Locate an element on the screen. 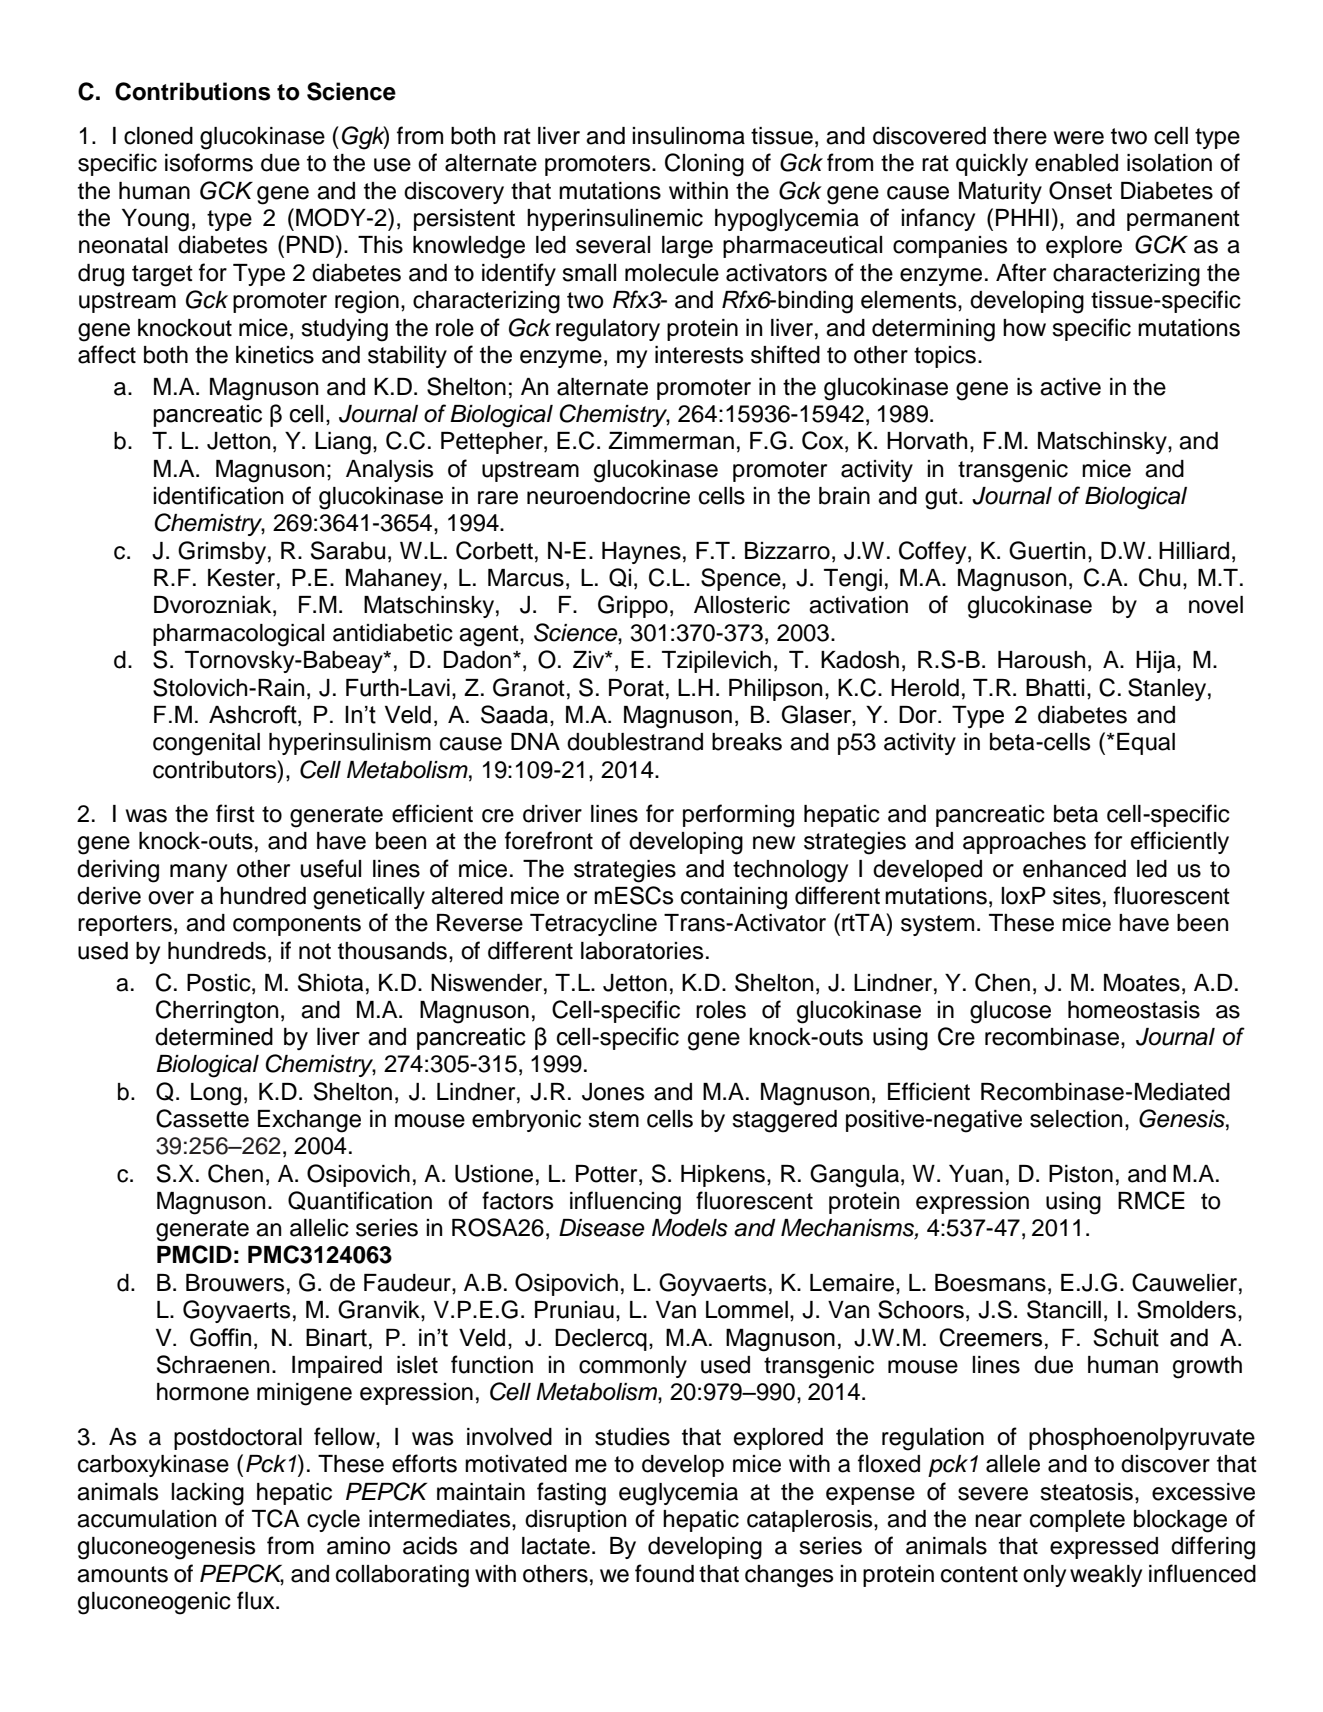 This screenshot has width=1323, height=1712. influencing is located at coordinates (625, 1203).
